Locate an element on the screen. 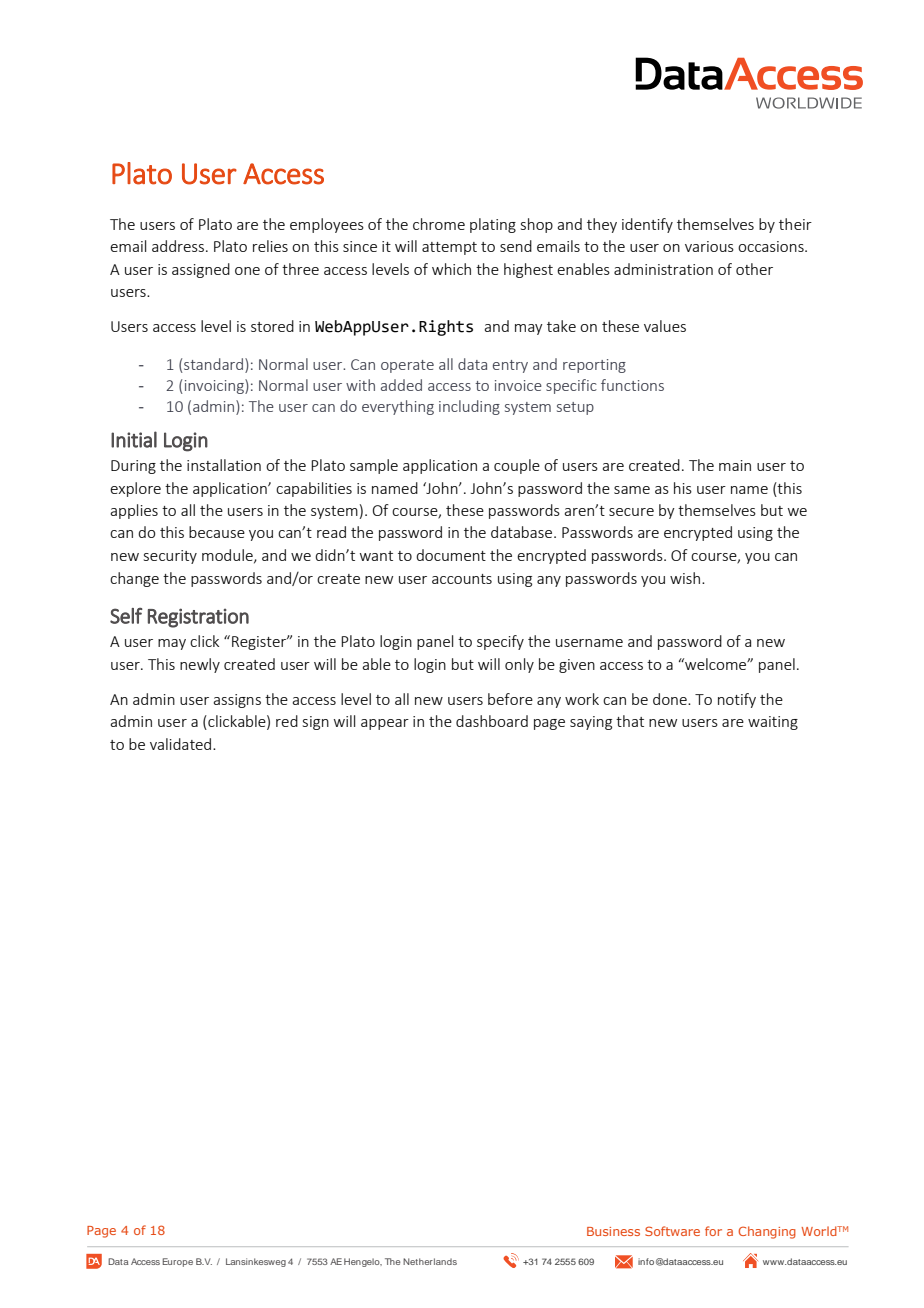 The image size is (924, 1308). various is located at coordinates (709, 246).
